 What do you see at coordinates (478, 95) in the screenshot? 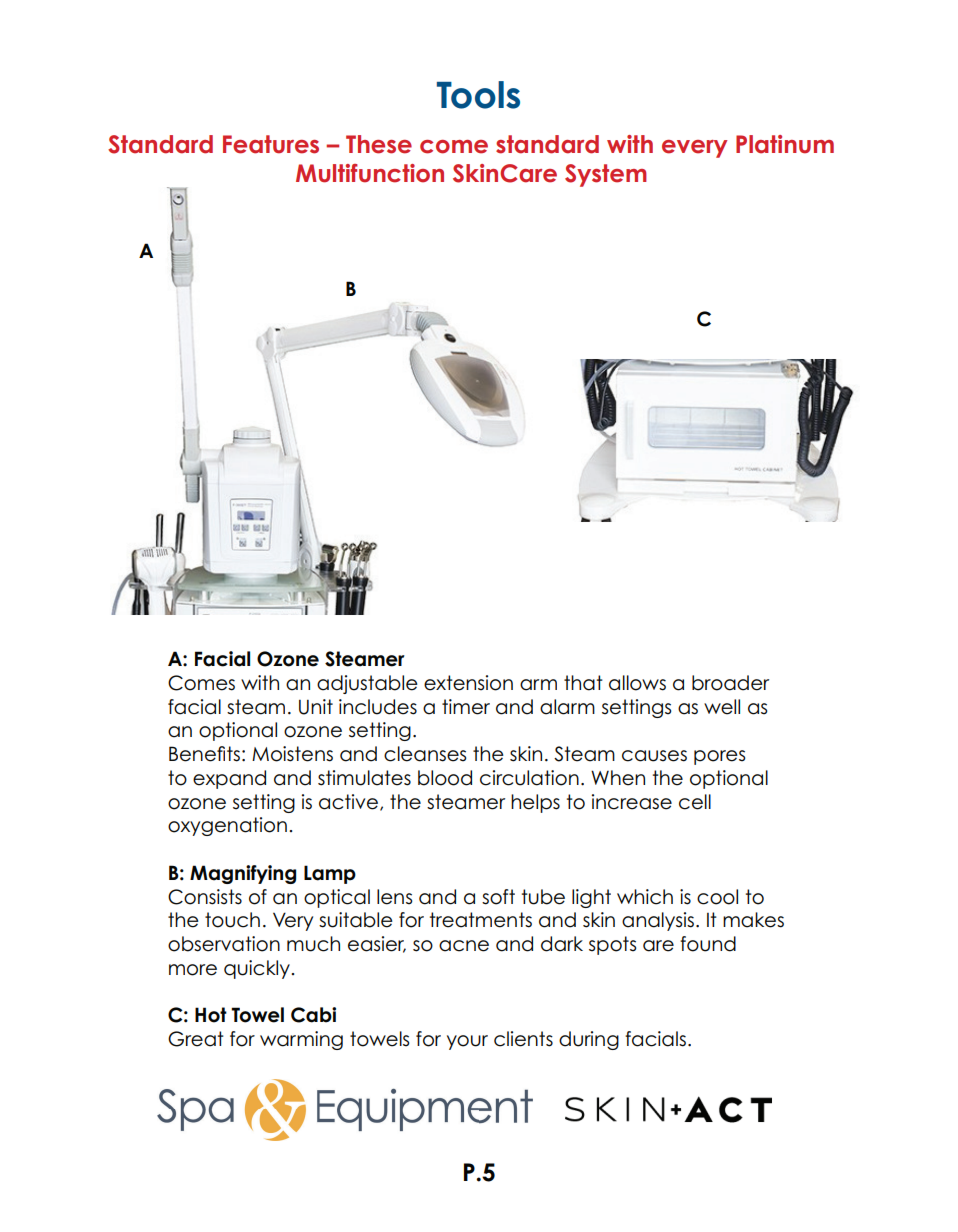
I see `Tools` at bounding box center [478, 95].
